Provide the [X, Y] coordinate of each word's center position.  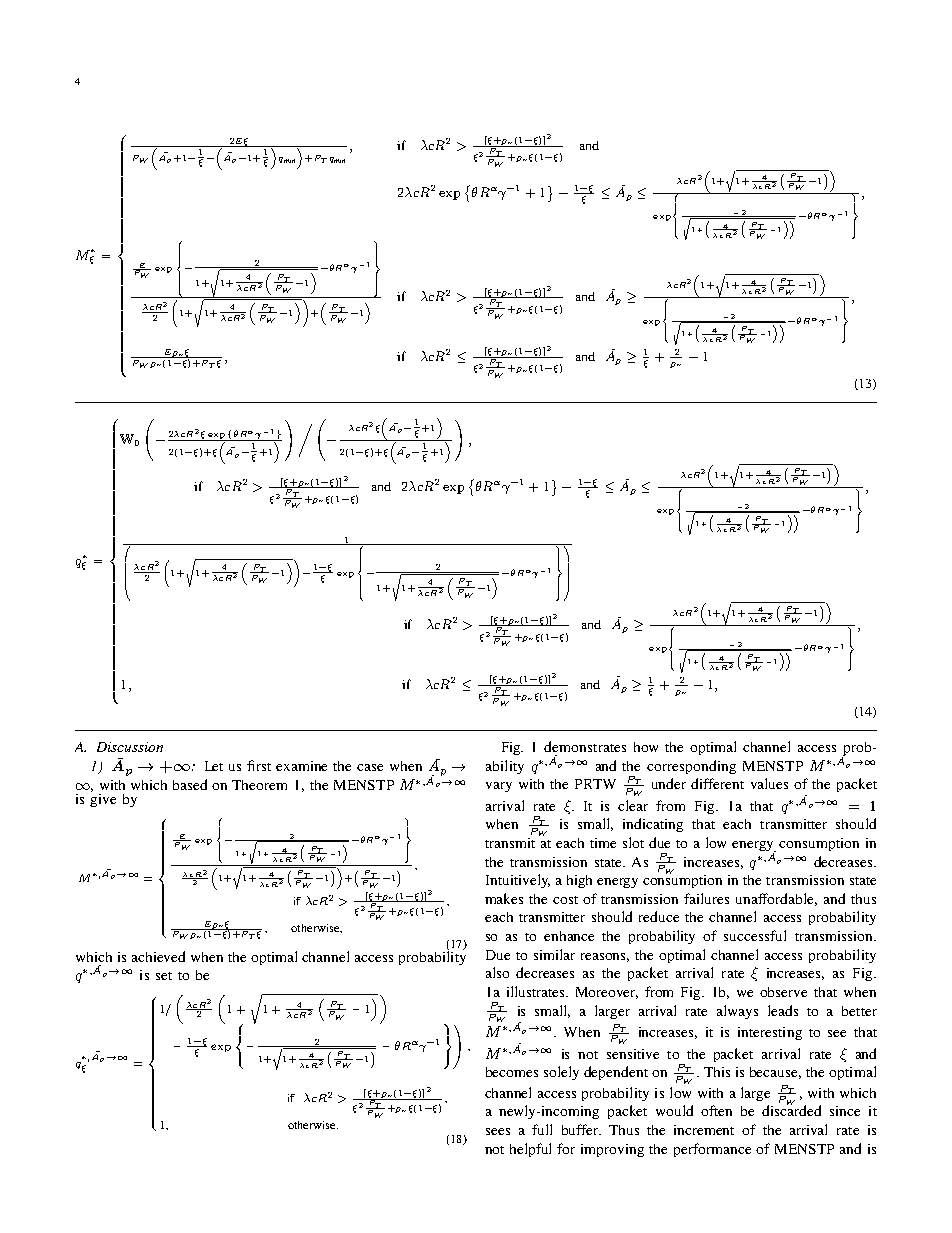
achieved [158, 956]
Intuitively [518, 881]
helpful [530, 1150]
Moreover [607, 993]
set [164, 976]
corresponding [691, 767]
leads [783, 1010]
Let [214, 766]
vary [499, 787]
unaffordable [776, 899]
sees [498, 1131]
